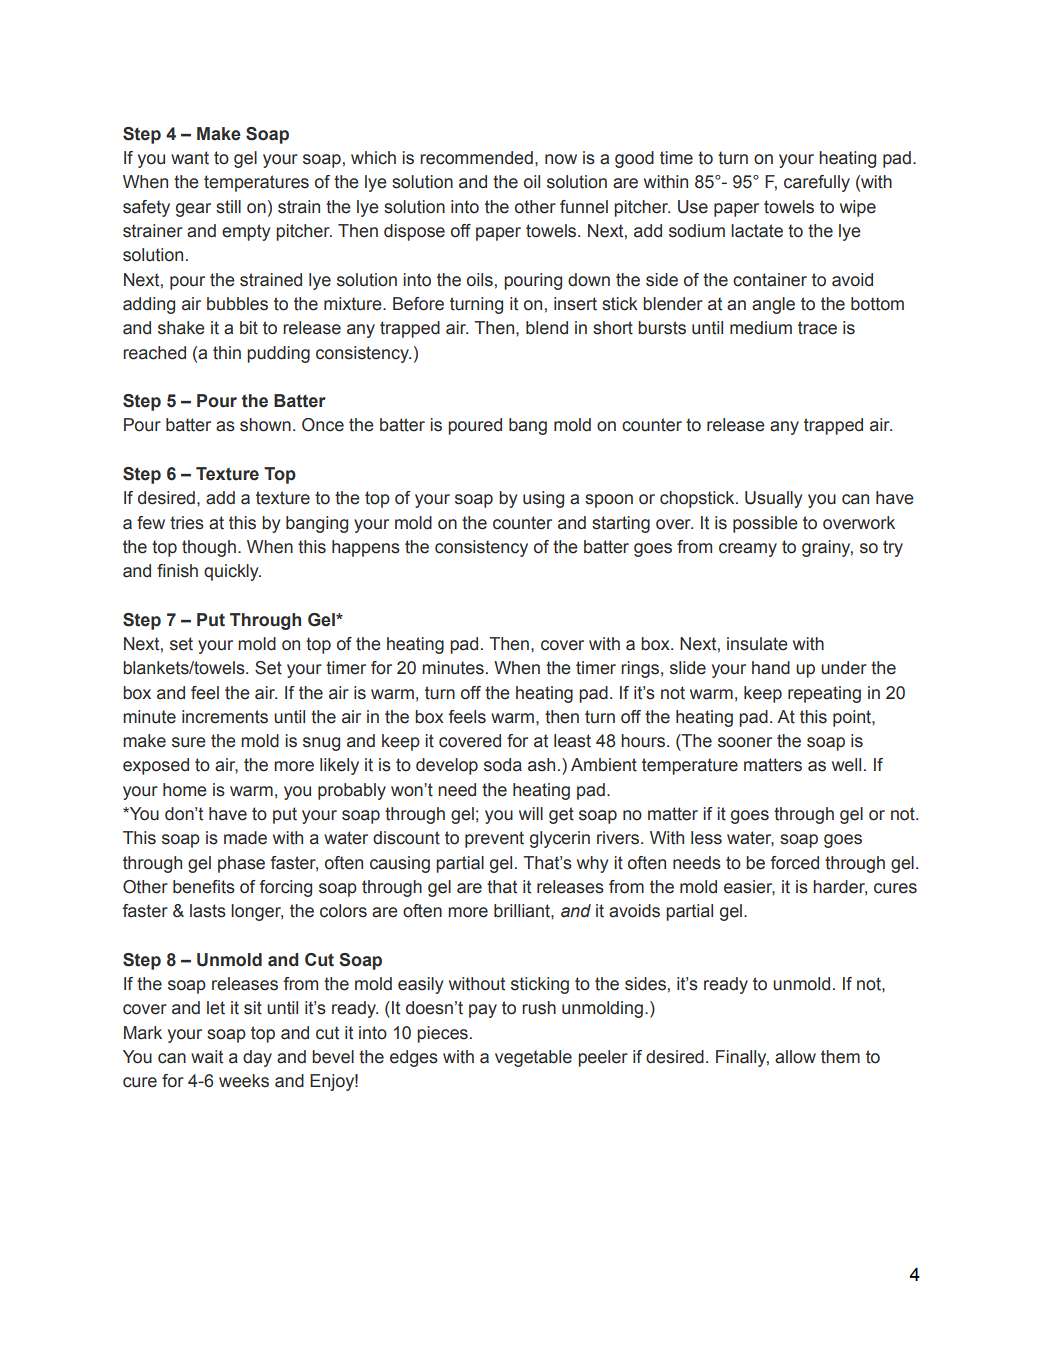  What do you see at coordinates (265, 425) in the image?
I see `shown` at bounding box center [265, 425].
